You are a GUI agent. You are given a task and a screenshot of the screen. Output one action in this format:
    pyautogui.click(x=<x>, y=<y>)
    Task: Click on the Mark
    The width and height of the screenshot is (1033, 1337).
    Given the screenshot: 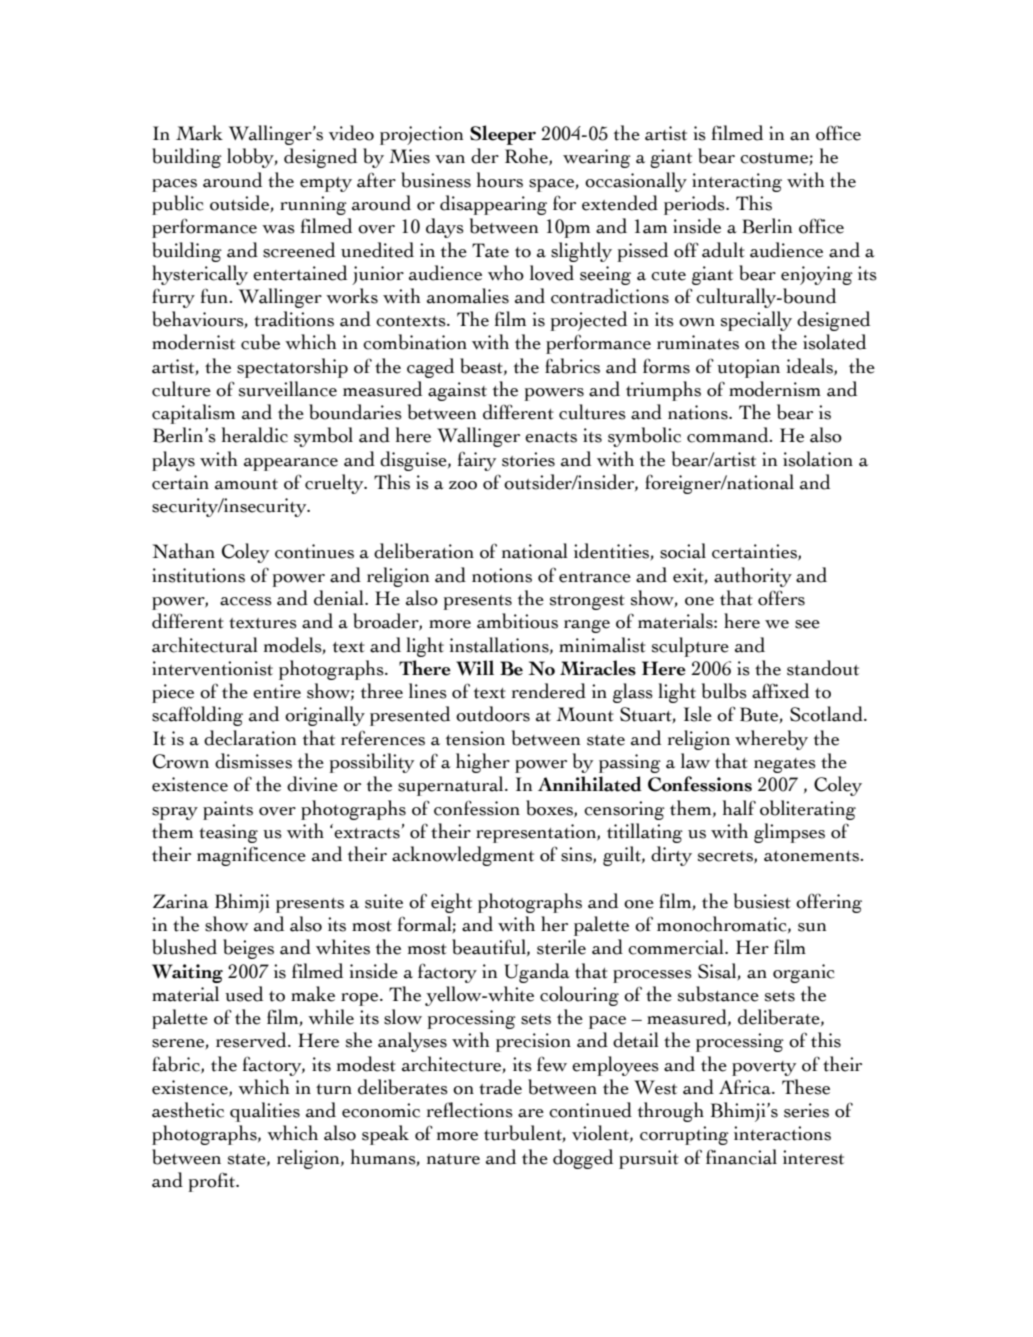 What is the action you would take?
    pyautogui.click(x=199, y=133)
